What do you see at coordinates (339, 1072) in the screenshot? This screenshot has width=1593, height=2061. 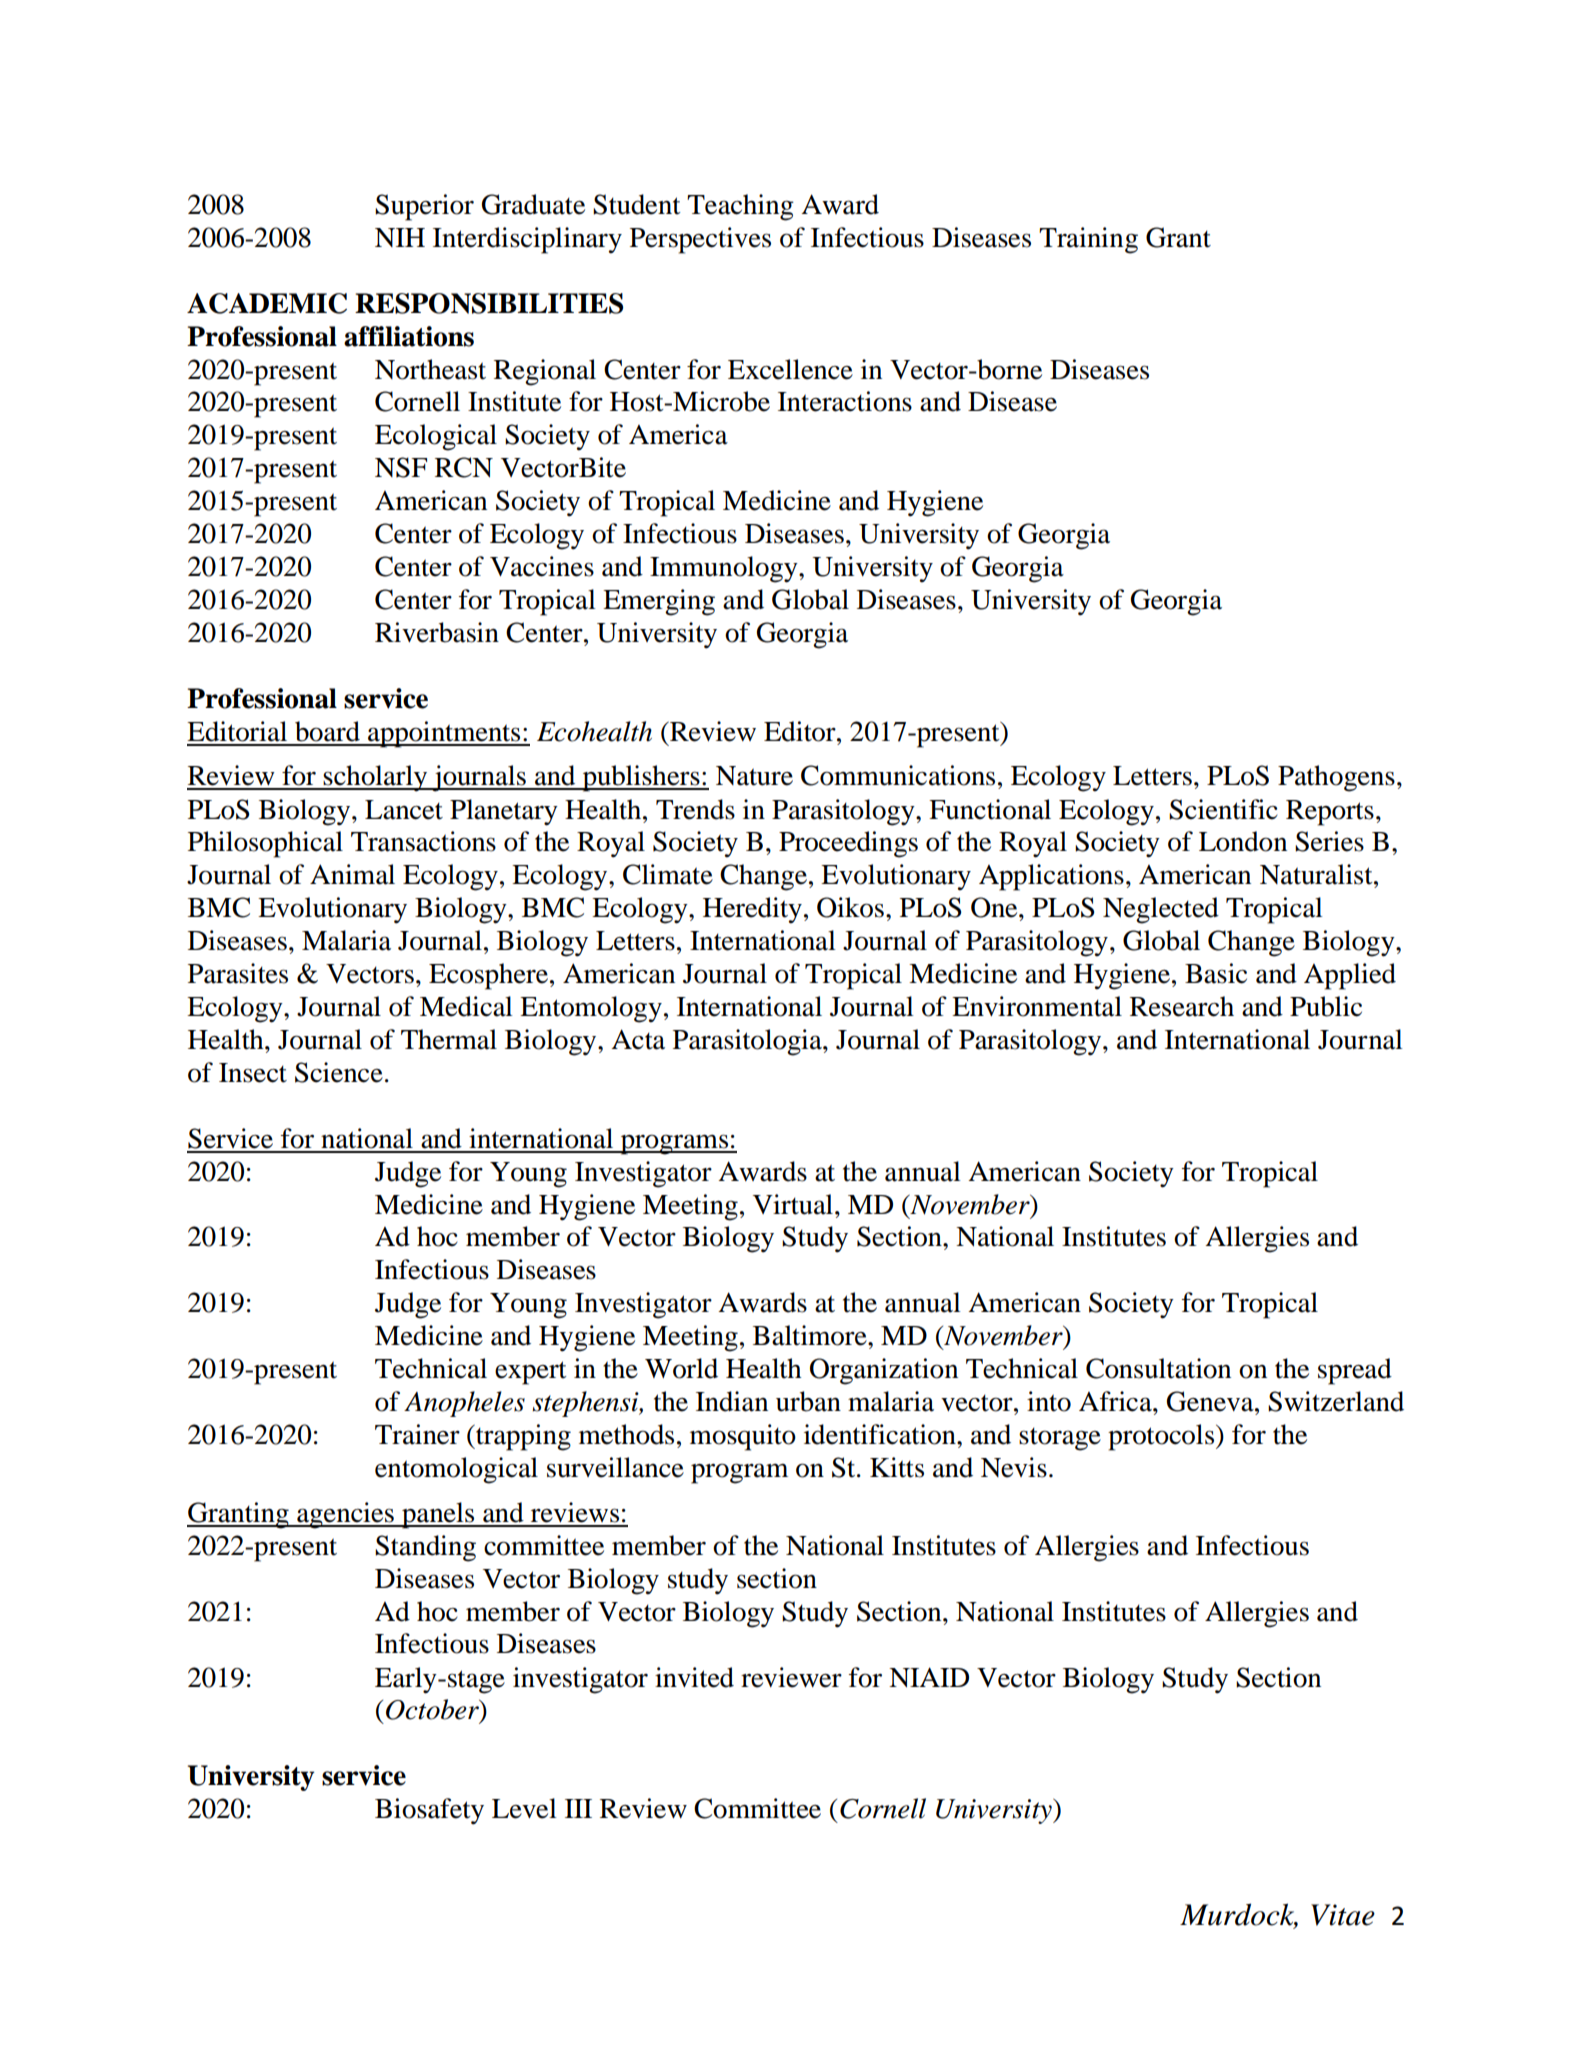 I see `Science` at bounding box center [339, 1072].
